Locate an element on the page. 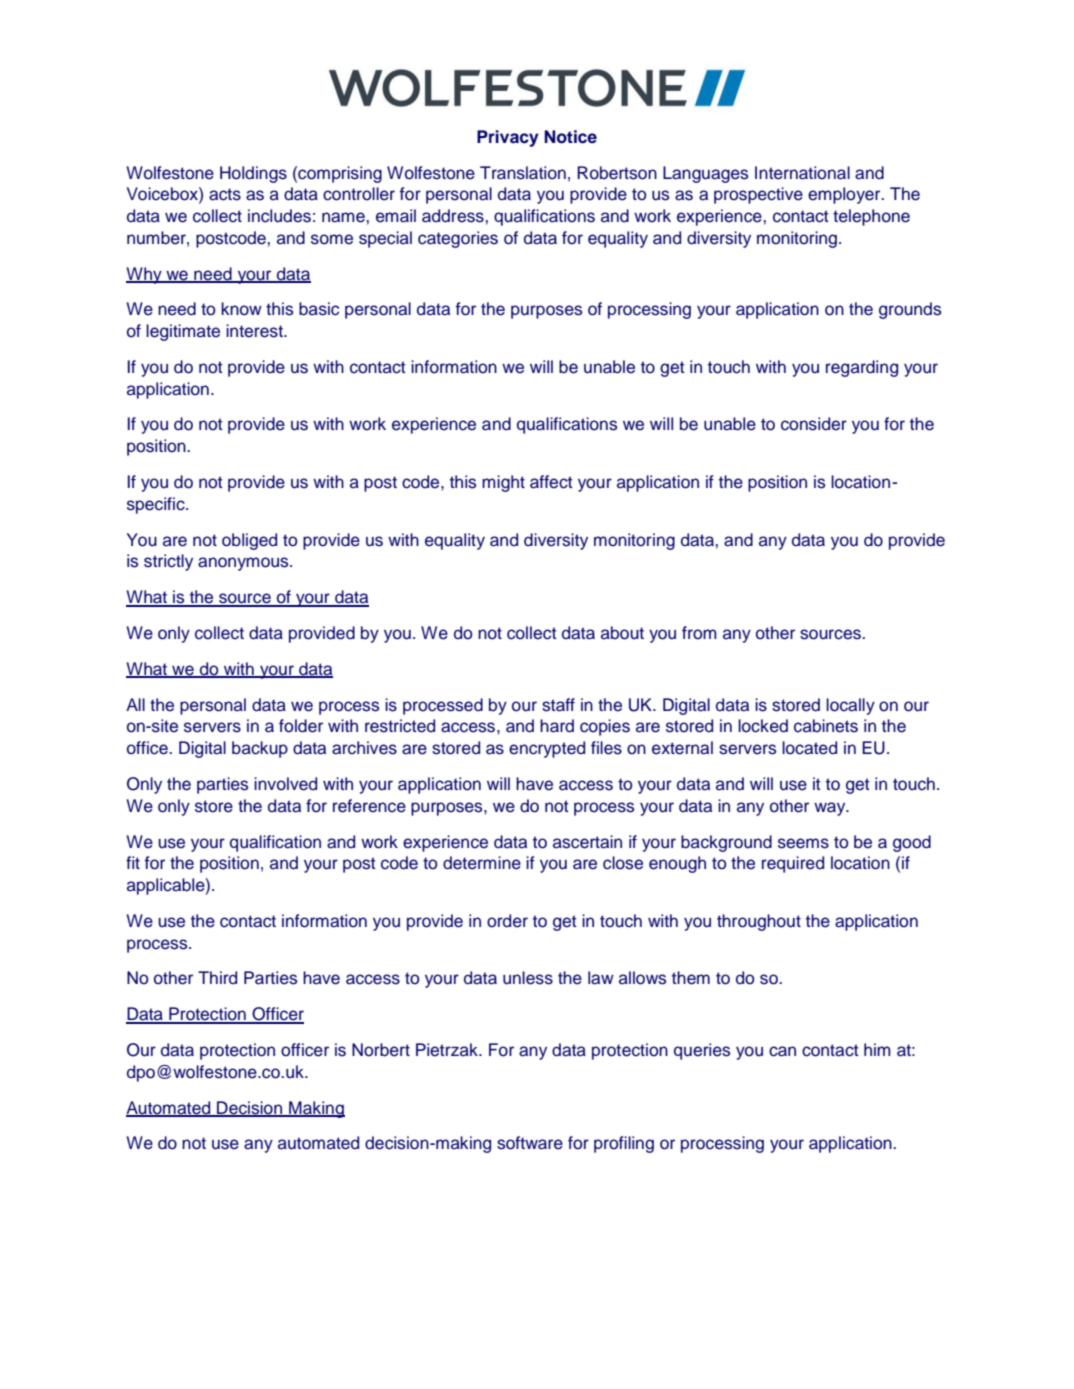 This document has width=1074, height=1389. Translation is located at coordinates (523, 173).
